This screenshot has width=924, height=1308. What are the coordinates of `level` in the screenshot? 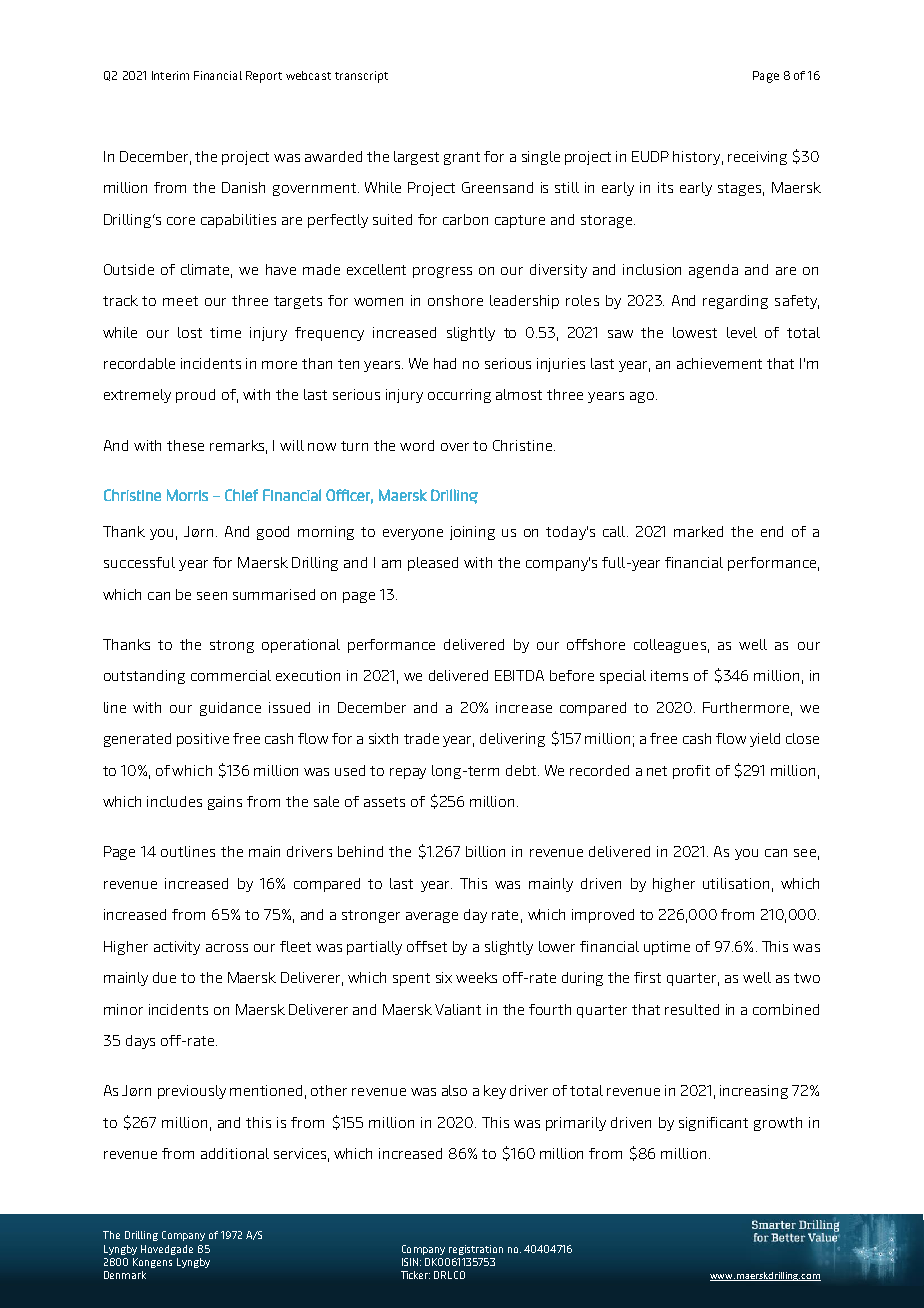 It's located at (742, 332).
